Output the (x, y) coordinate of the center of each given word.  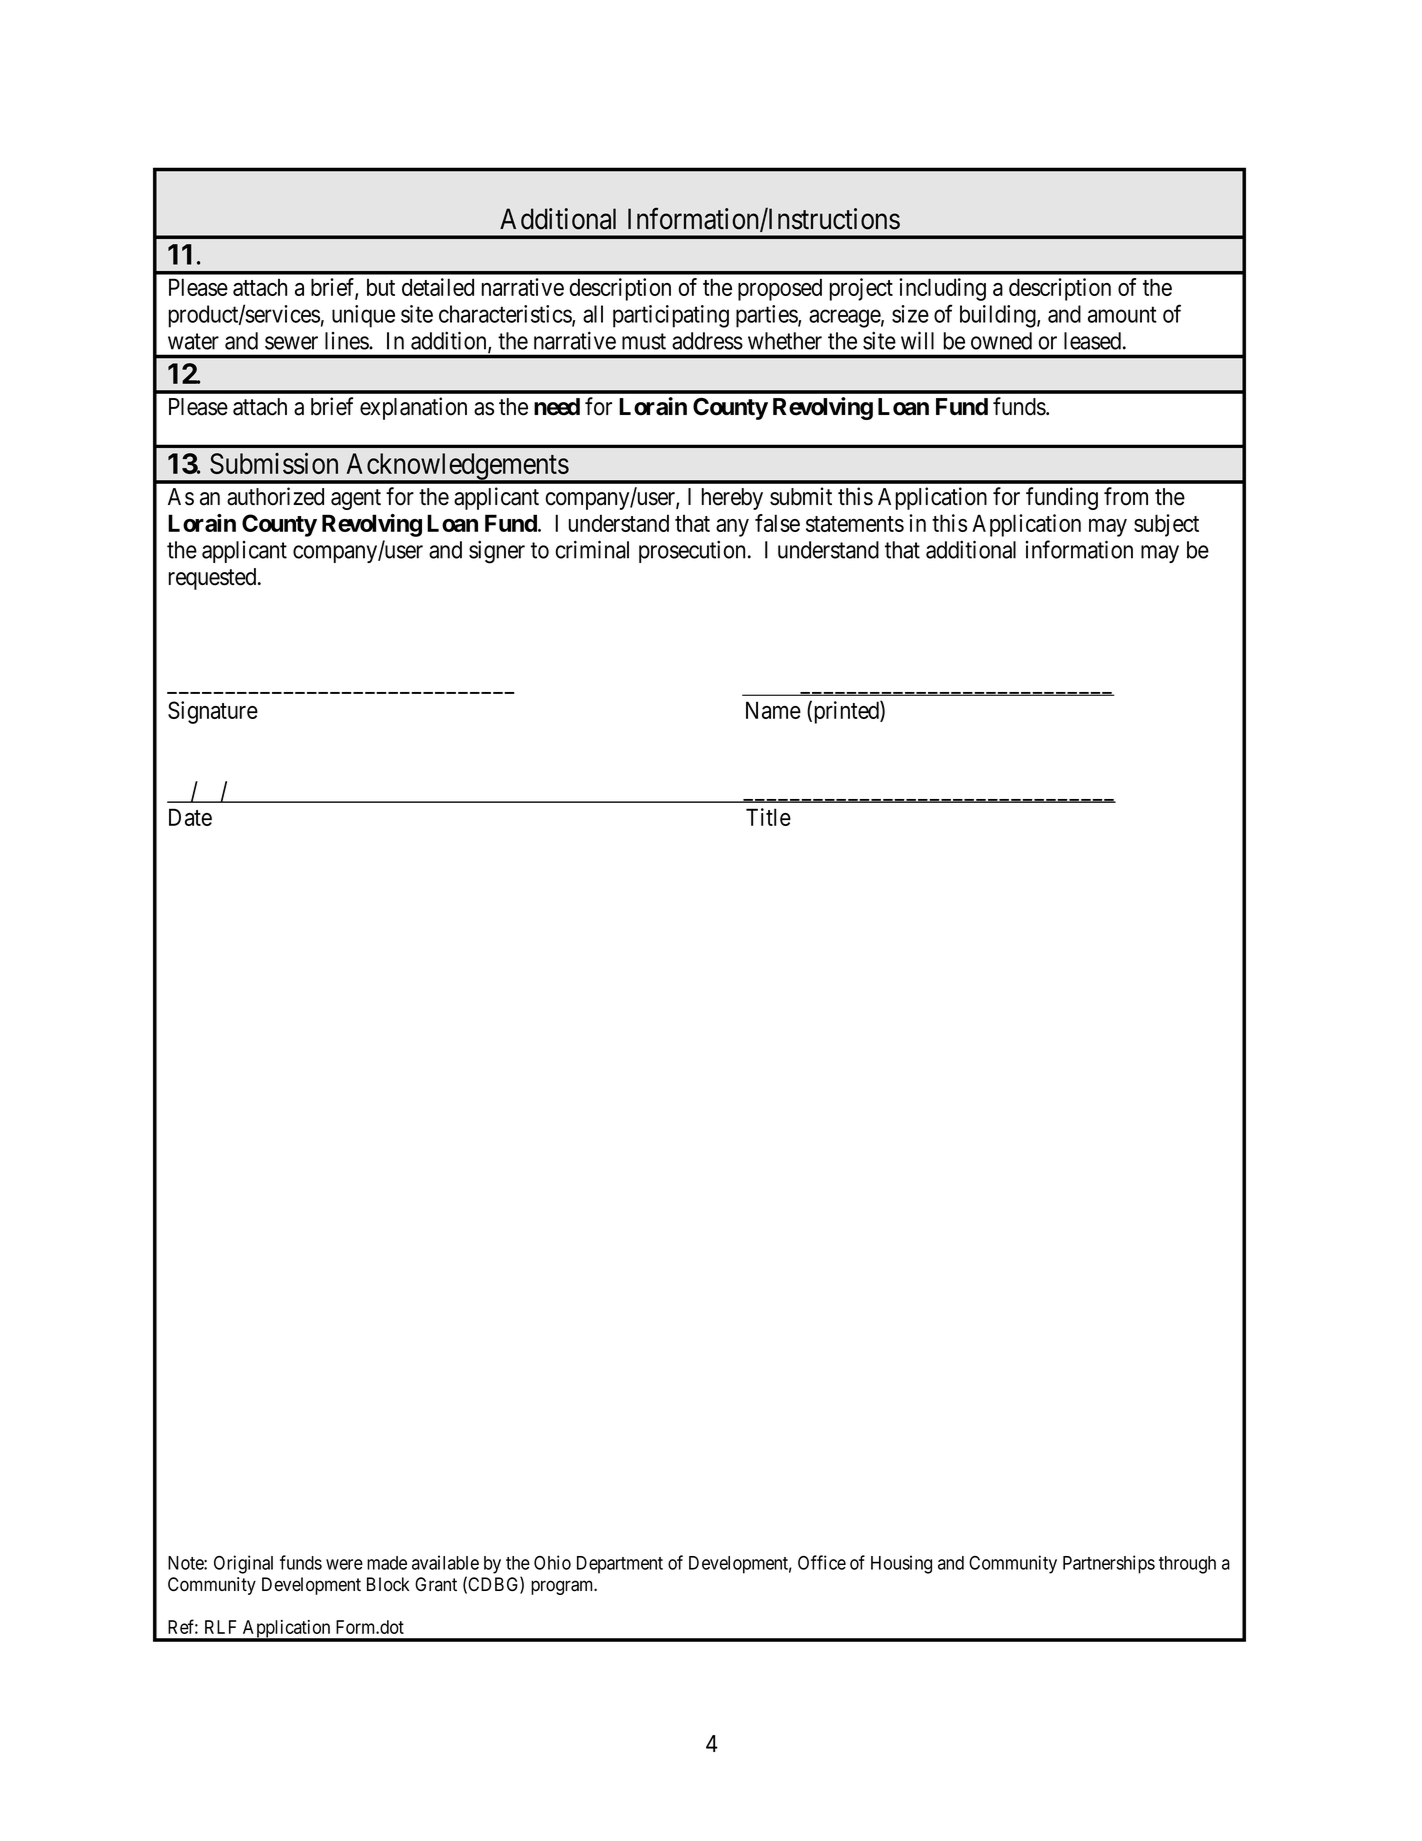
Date (190, 817)
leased (1094, 341)
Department (620, 1565)
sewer (291, 343)
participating (671, 316)
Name (773, 710)
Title (768, 817)
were (344, 1564)
